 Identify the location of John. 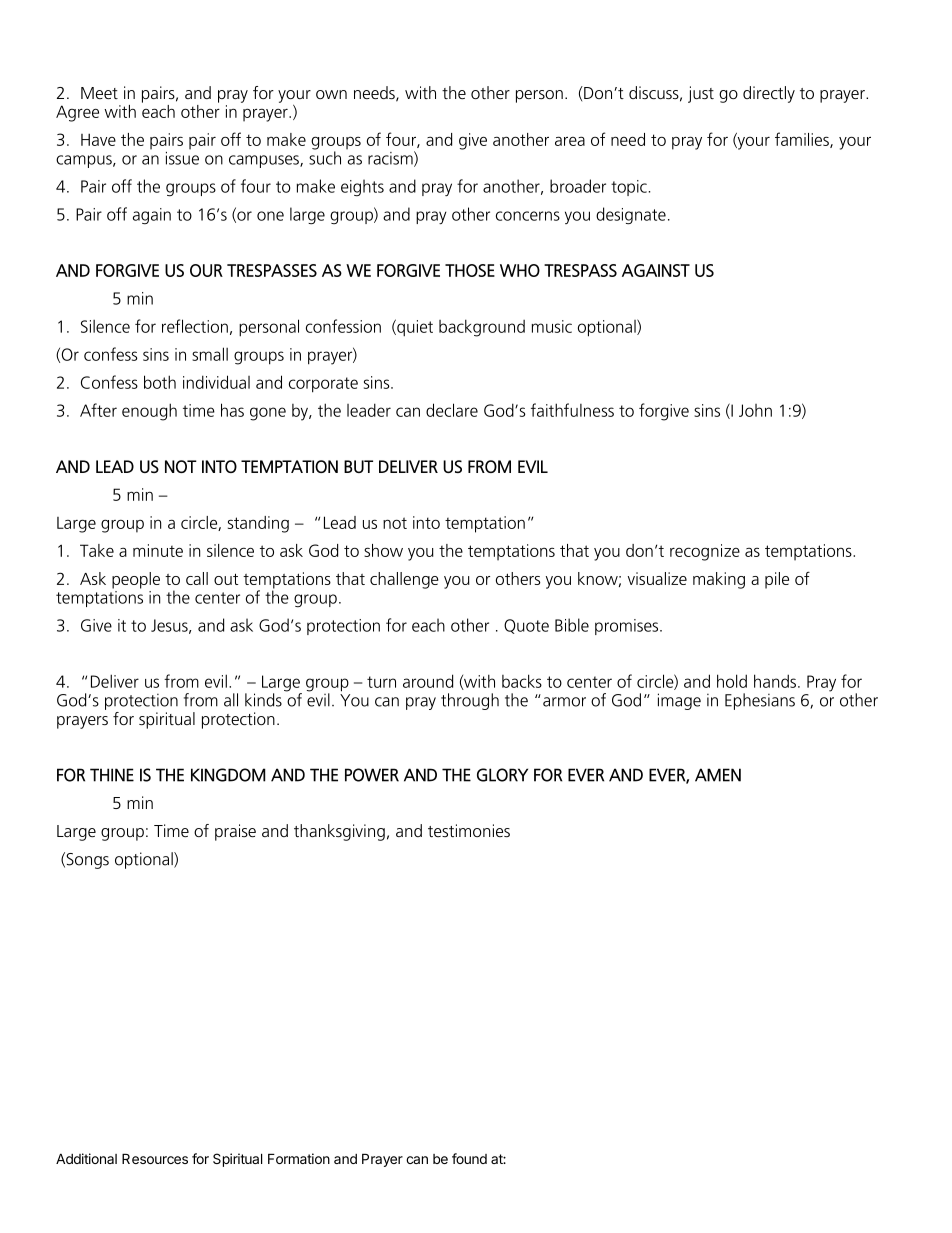
(755, 410).
